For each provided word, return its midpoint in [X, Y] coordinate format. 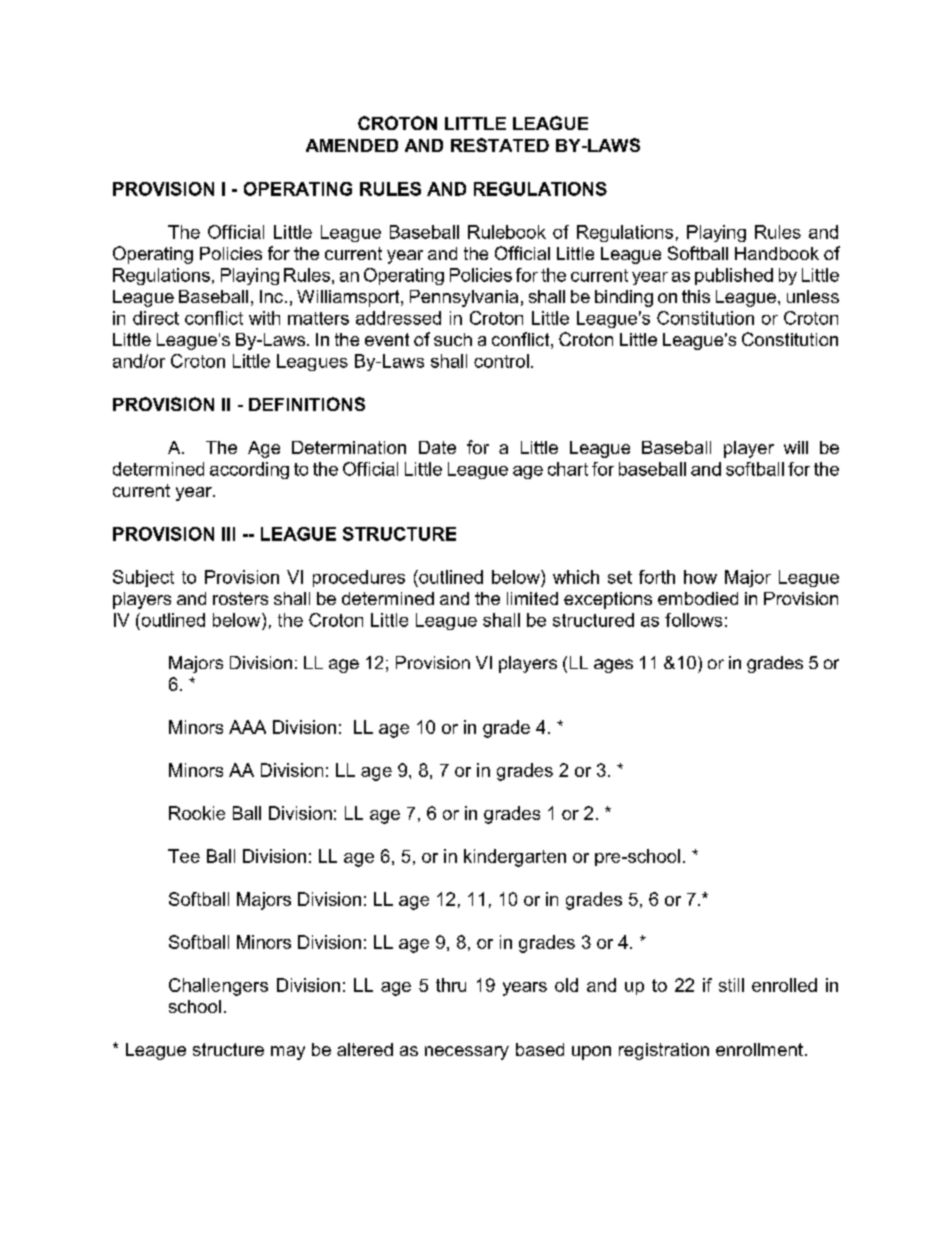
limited [532, 598]
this [696, 296]
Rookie [197, 813]
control [501, 361]
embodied [698, 598]
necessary [467, 1053]
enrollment [759, 1049]
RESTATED [500, 145]
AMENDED [352, 145]
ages [613, 666]
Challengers [218, 987]
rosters [240, 598]
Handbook [777, 253]
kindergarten [515, 858]
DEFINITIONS [307, 404]
